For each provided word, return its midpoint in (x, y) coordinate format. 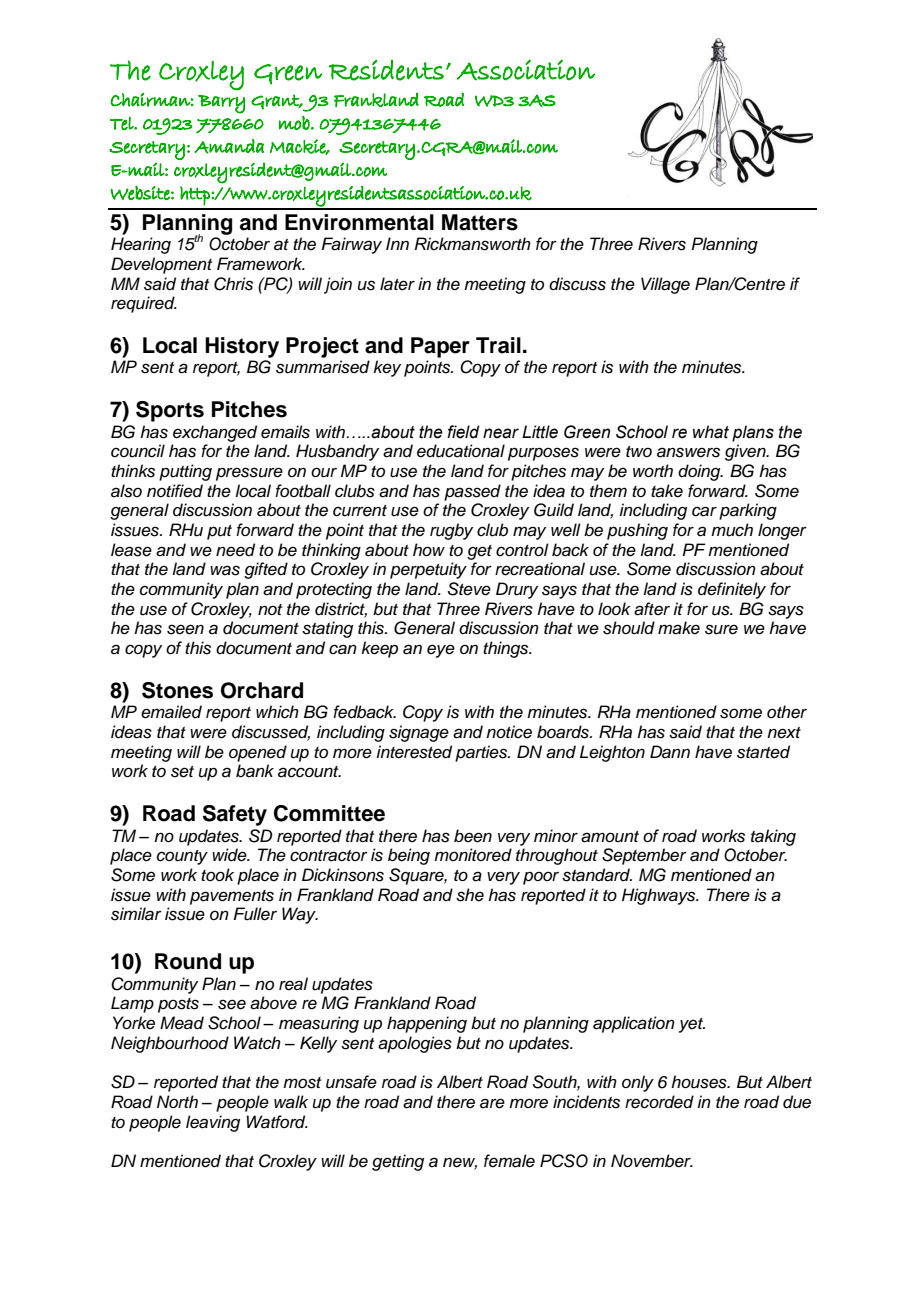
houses (700, 1082)
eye (441, 651)
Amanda (229, 146)
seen (185, 629)
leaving (213, 1123)
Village (665, 285)
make (679, 628)
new (460, 1163)
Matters (480, 222)
